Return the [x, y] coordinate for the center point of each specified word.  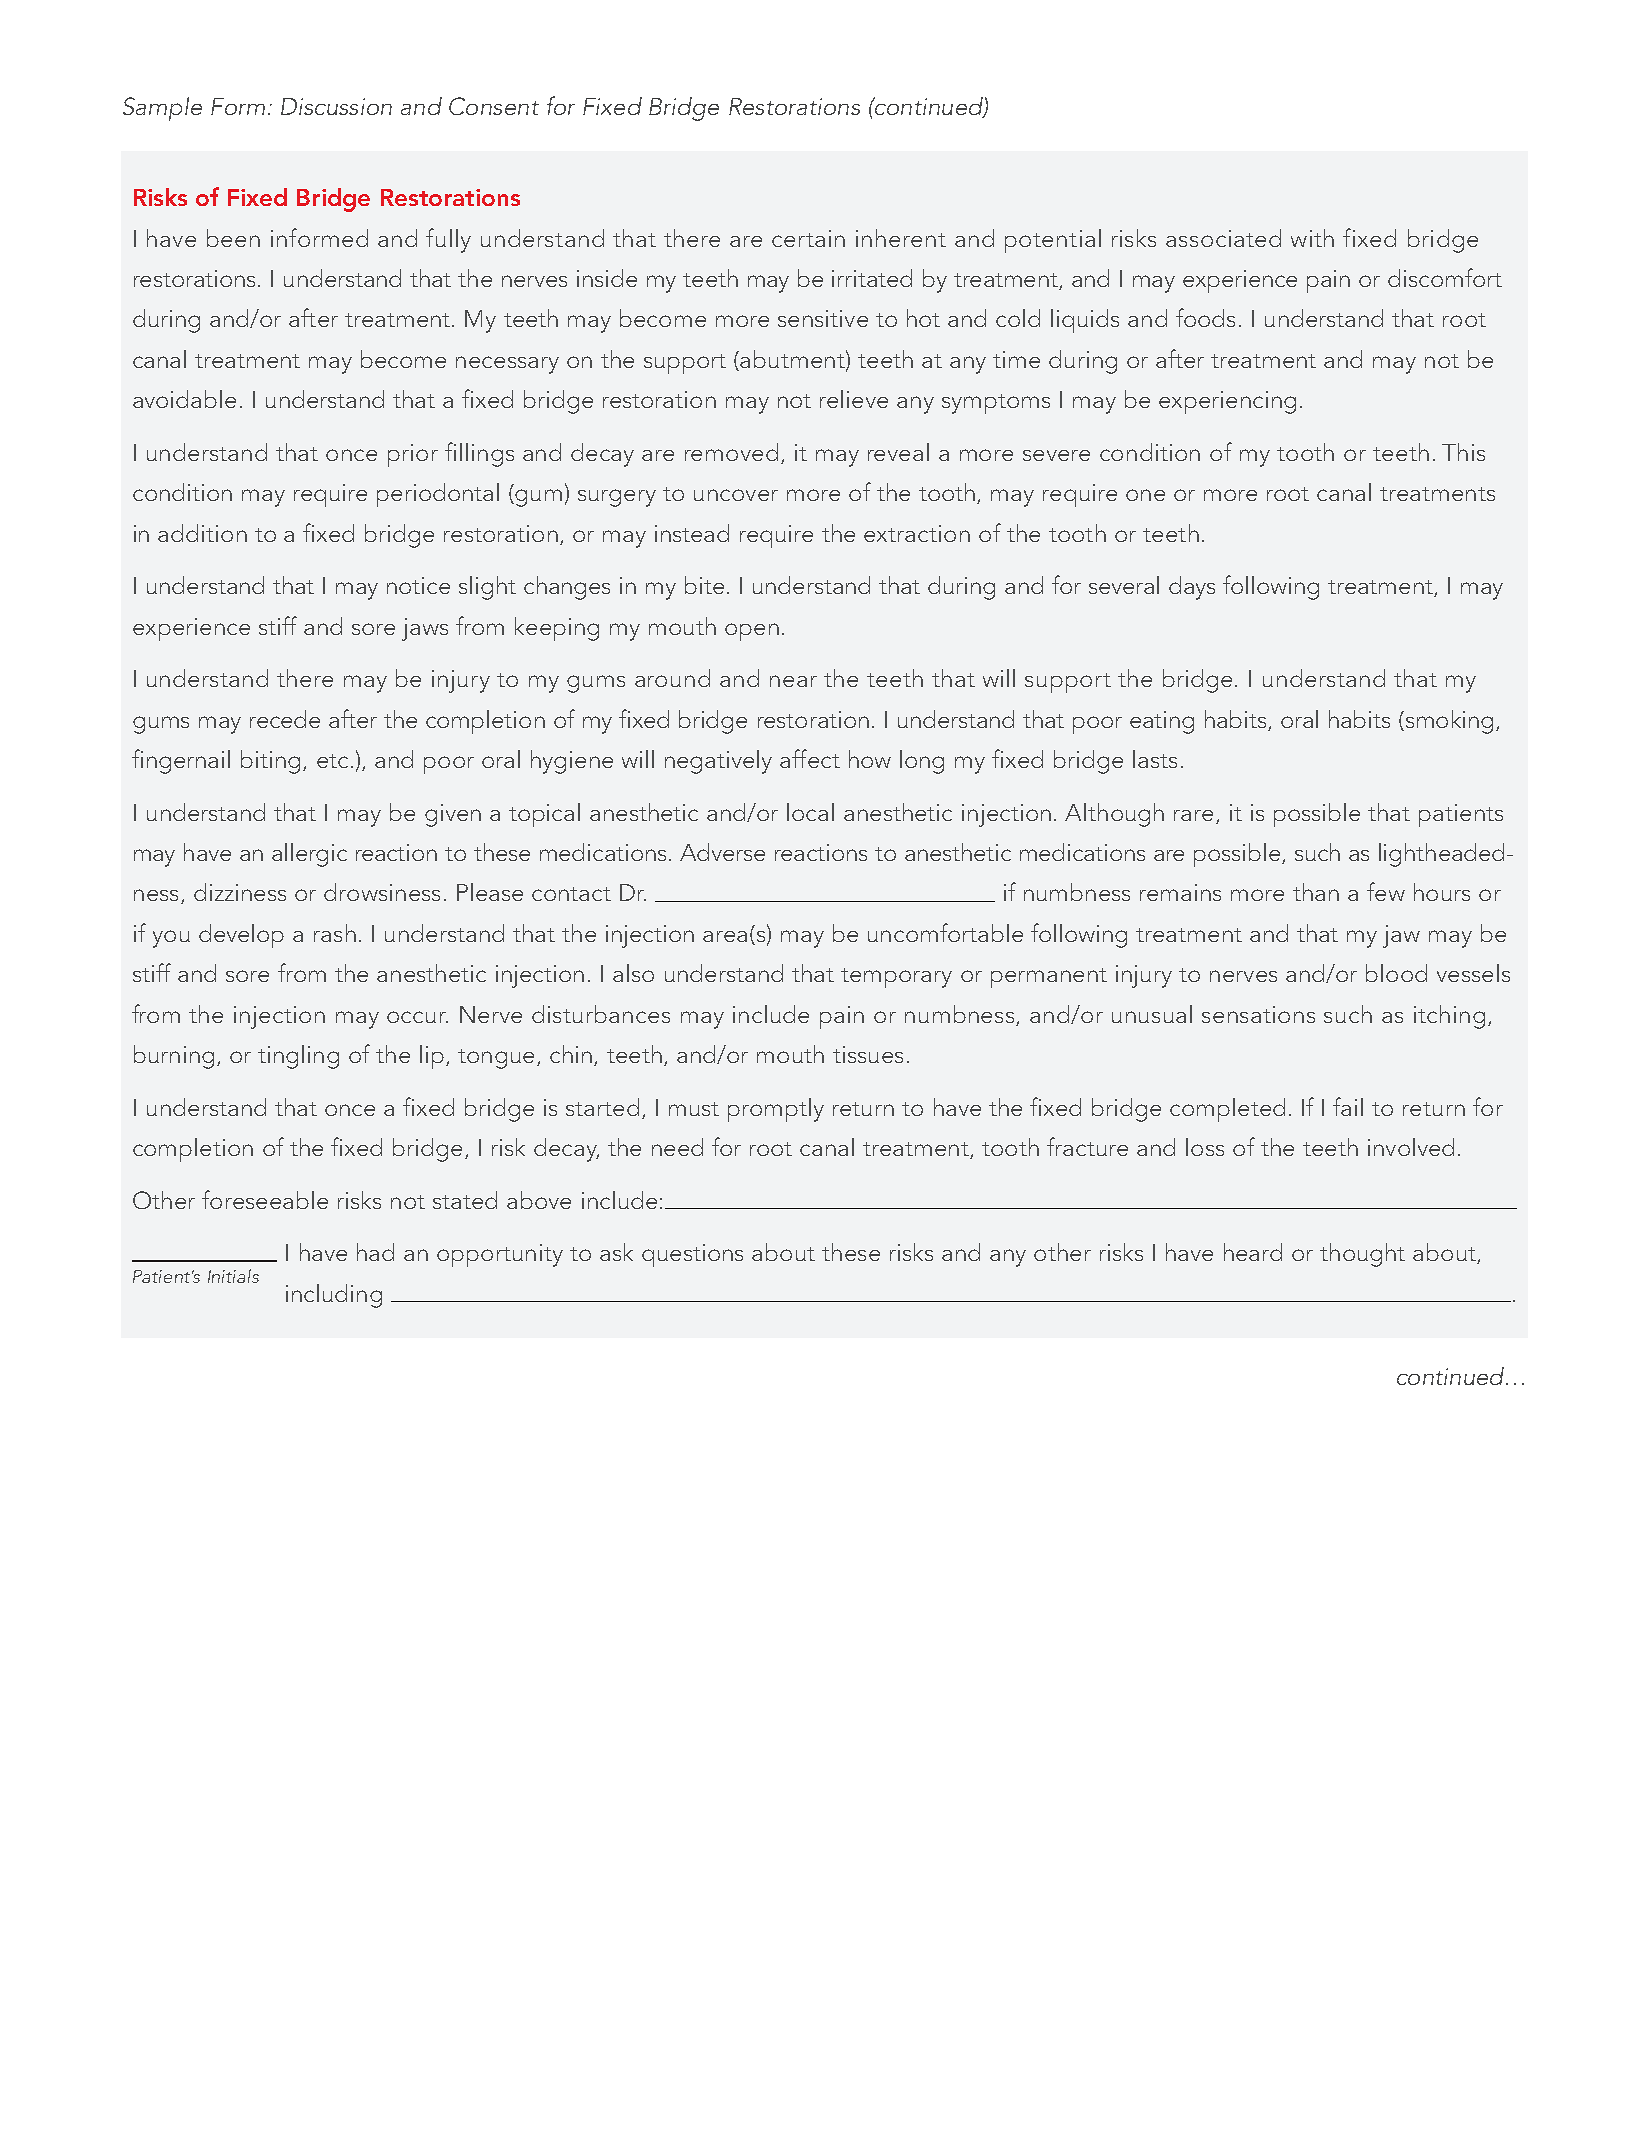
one [1145, 495]
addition [202, 533]
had [375, 1252]
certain [808, 238]
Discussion [336, 106]
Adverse [722, 852]
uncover [736, 495]
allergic [309, 855]
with [1312, 238]
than [1316, 892]
